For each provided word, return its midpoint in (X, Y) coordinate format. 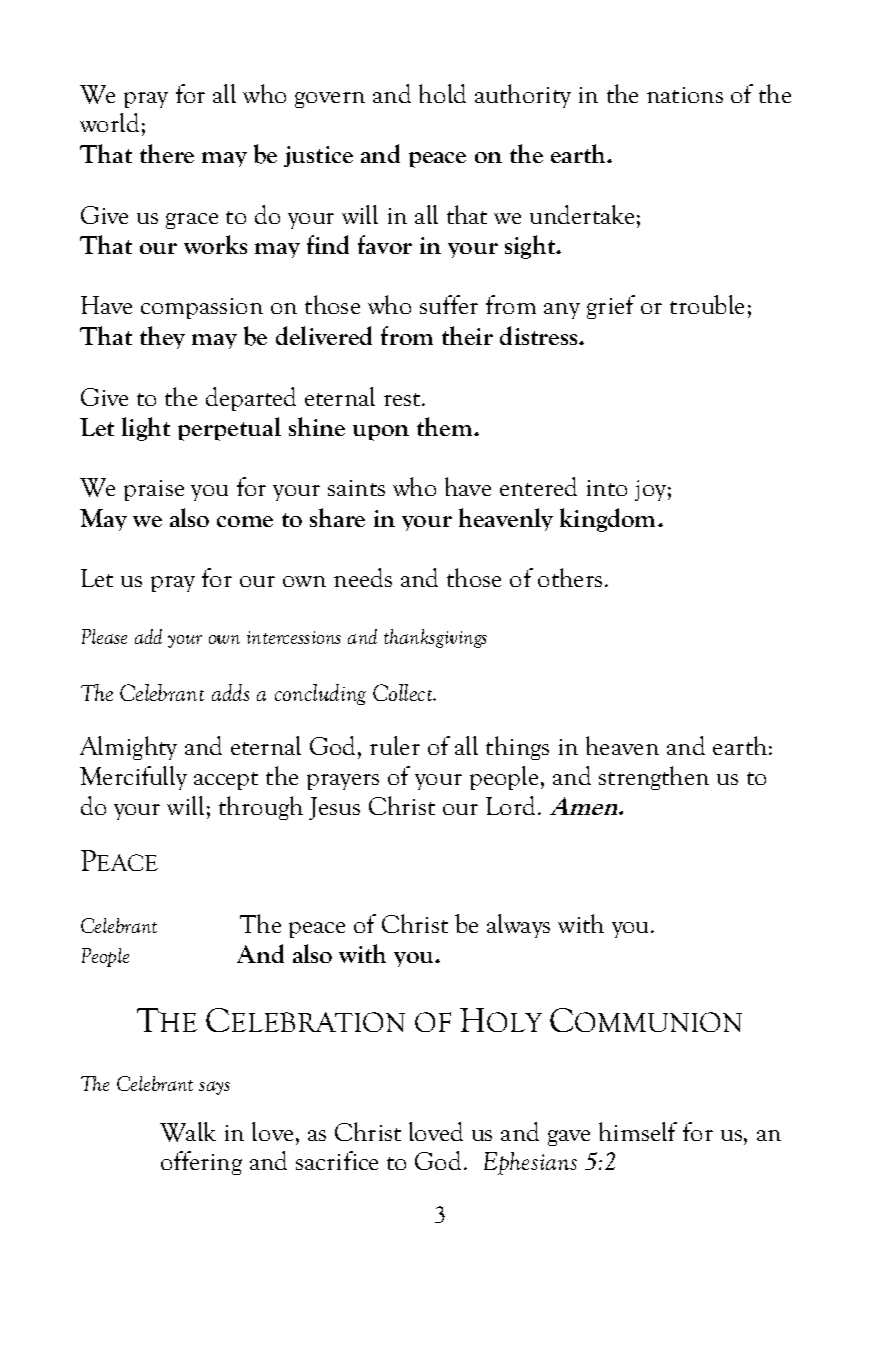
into (607, 488)
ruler (395, 745)
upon (381, 433)
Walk (188, 1132)
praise (154, 490)
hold (442, 93)
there (167, 153)
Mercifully (133, 778)
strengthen (654, 778)
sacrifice (337, 1160)
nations (685, 95)
